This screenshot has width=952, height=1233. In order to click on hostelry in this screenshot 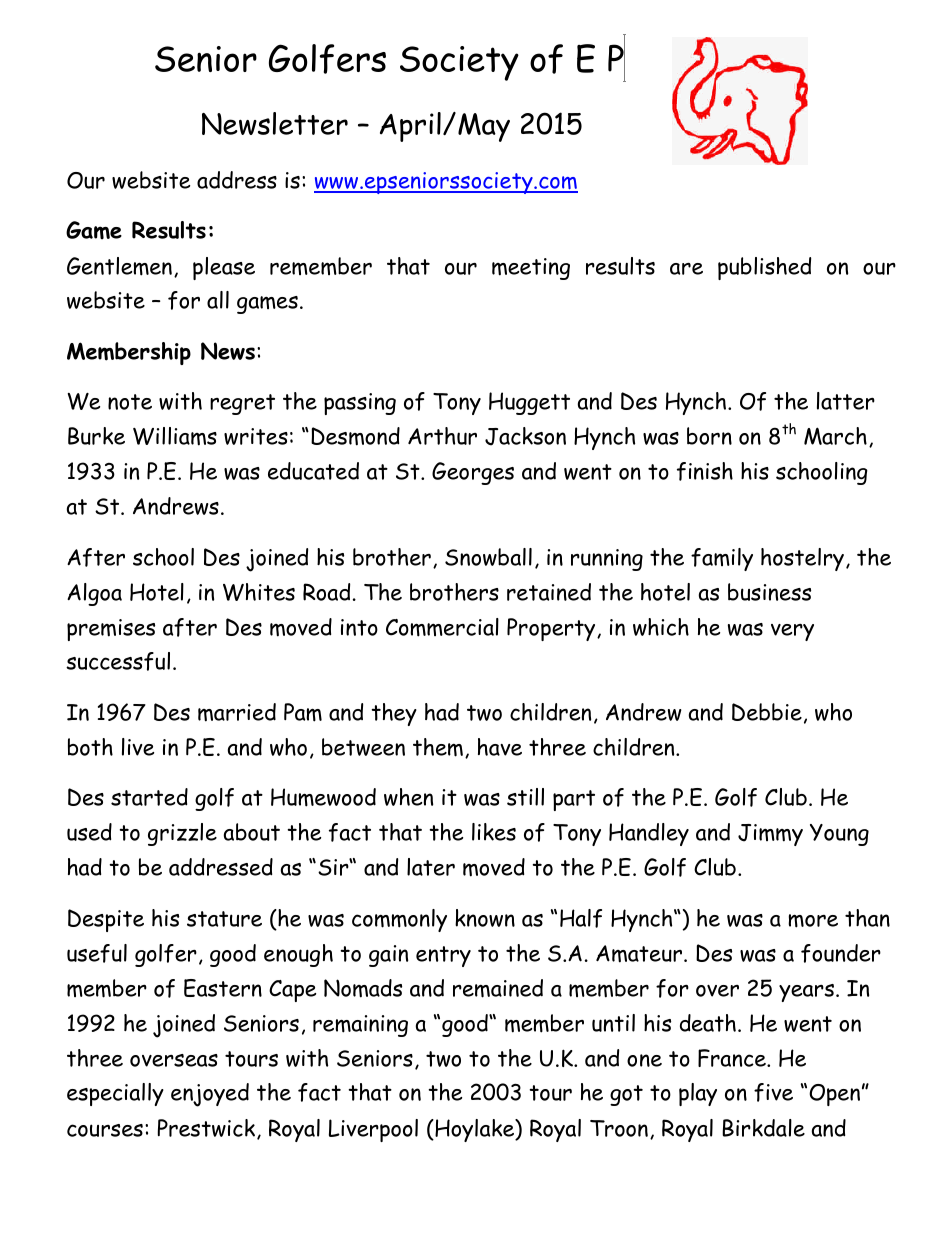, I will do `click(802, 559)`.
